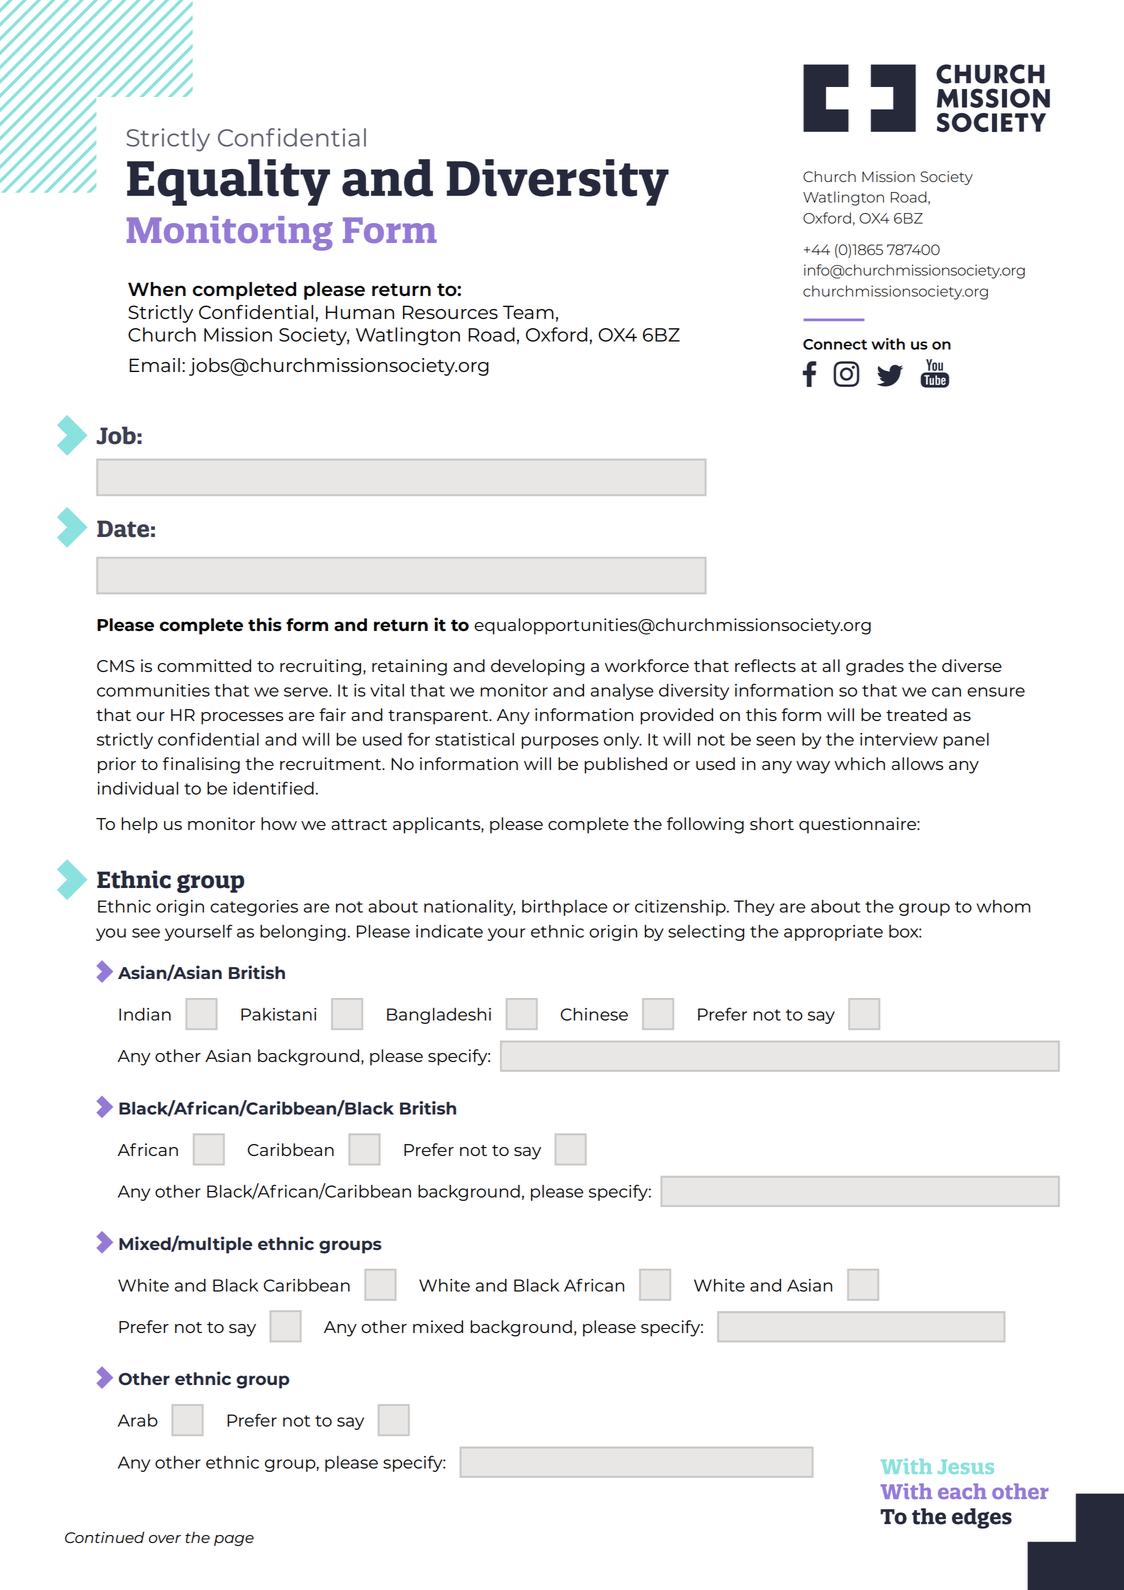 This screenshot has height=1590, width=1124. Describe the element at coordinates (528, 312) in the screenshot. I see `Team` at that location.
